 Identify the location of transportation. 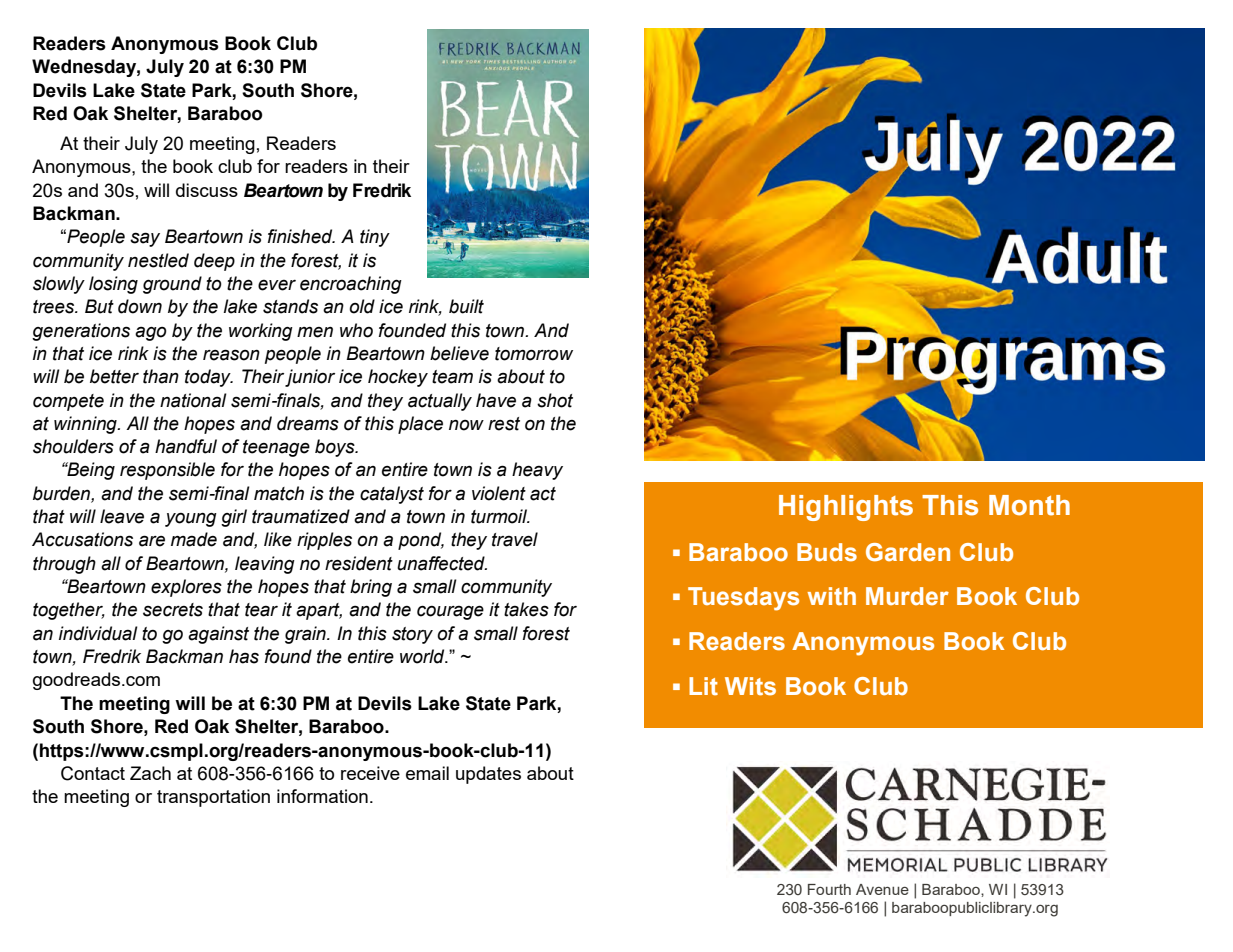
(213, 798).
